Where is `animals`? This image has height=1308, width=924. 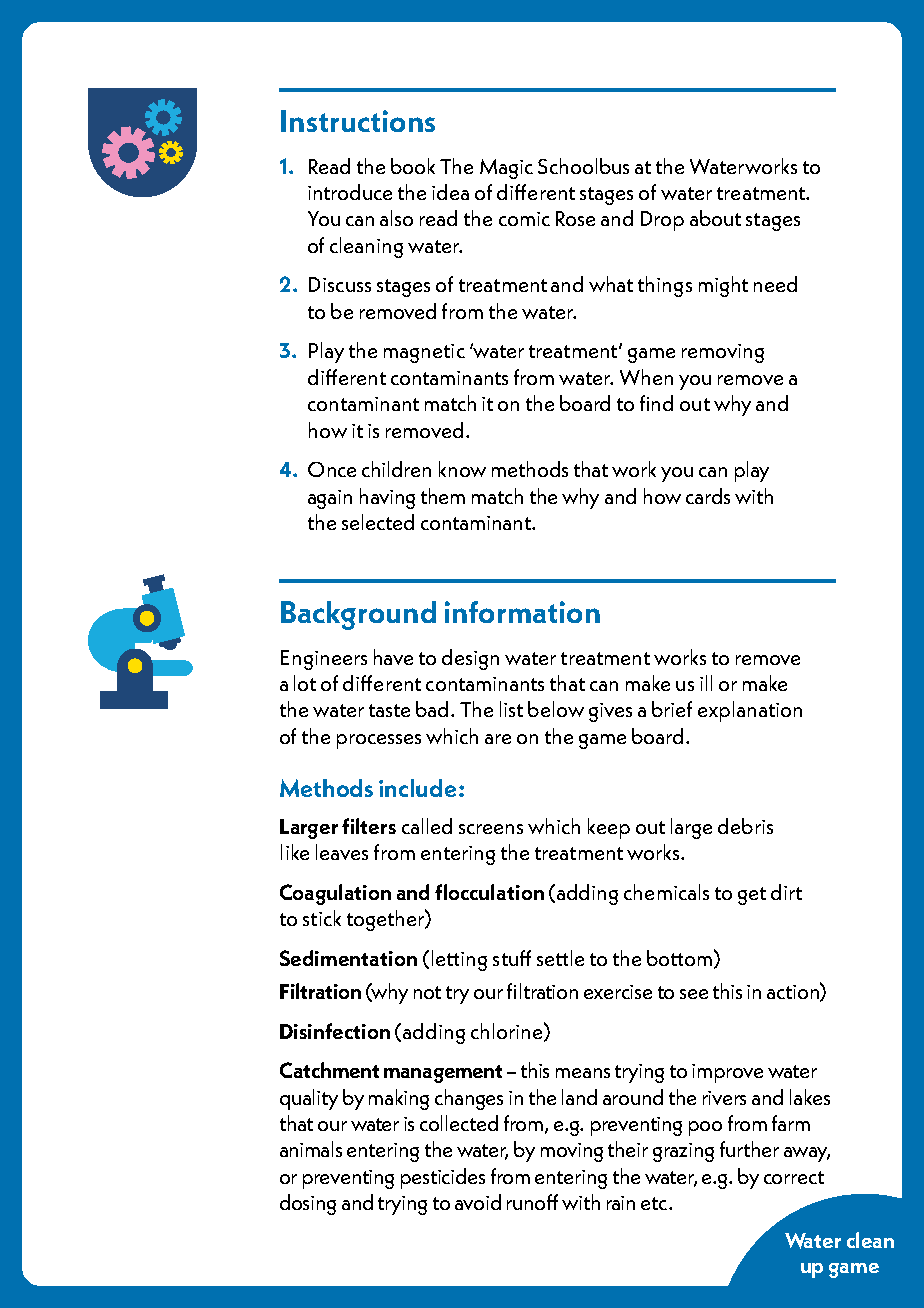
animals is located at coordinates (311, 1149).
